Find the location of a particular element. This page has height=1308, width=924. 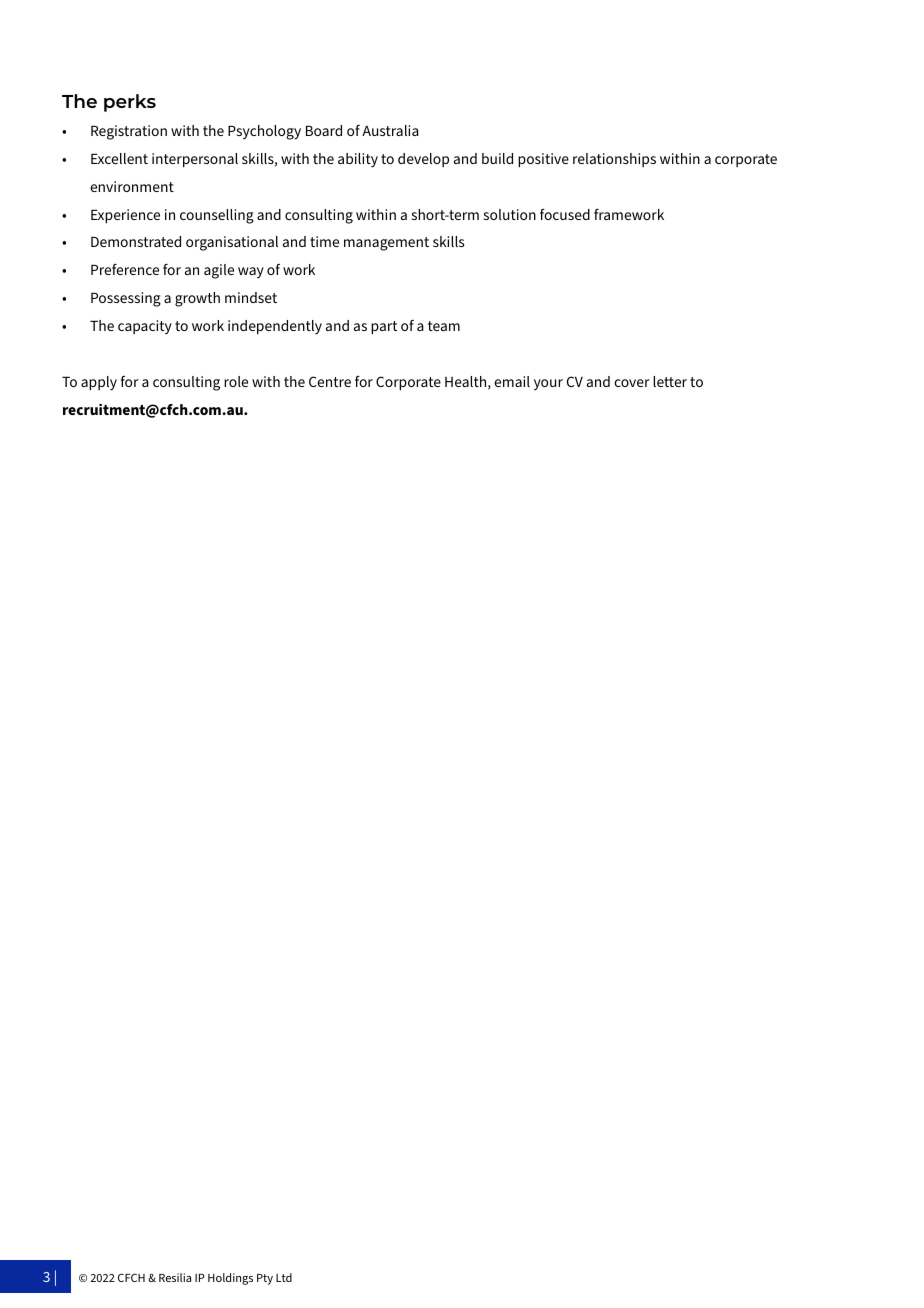

Australia is located at coordinates (390, 130).
